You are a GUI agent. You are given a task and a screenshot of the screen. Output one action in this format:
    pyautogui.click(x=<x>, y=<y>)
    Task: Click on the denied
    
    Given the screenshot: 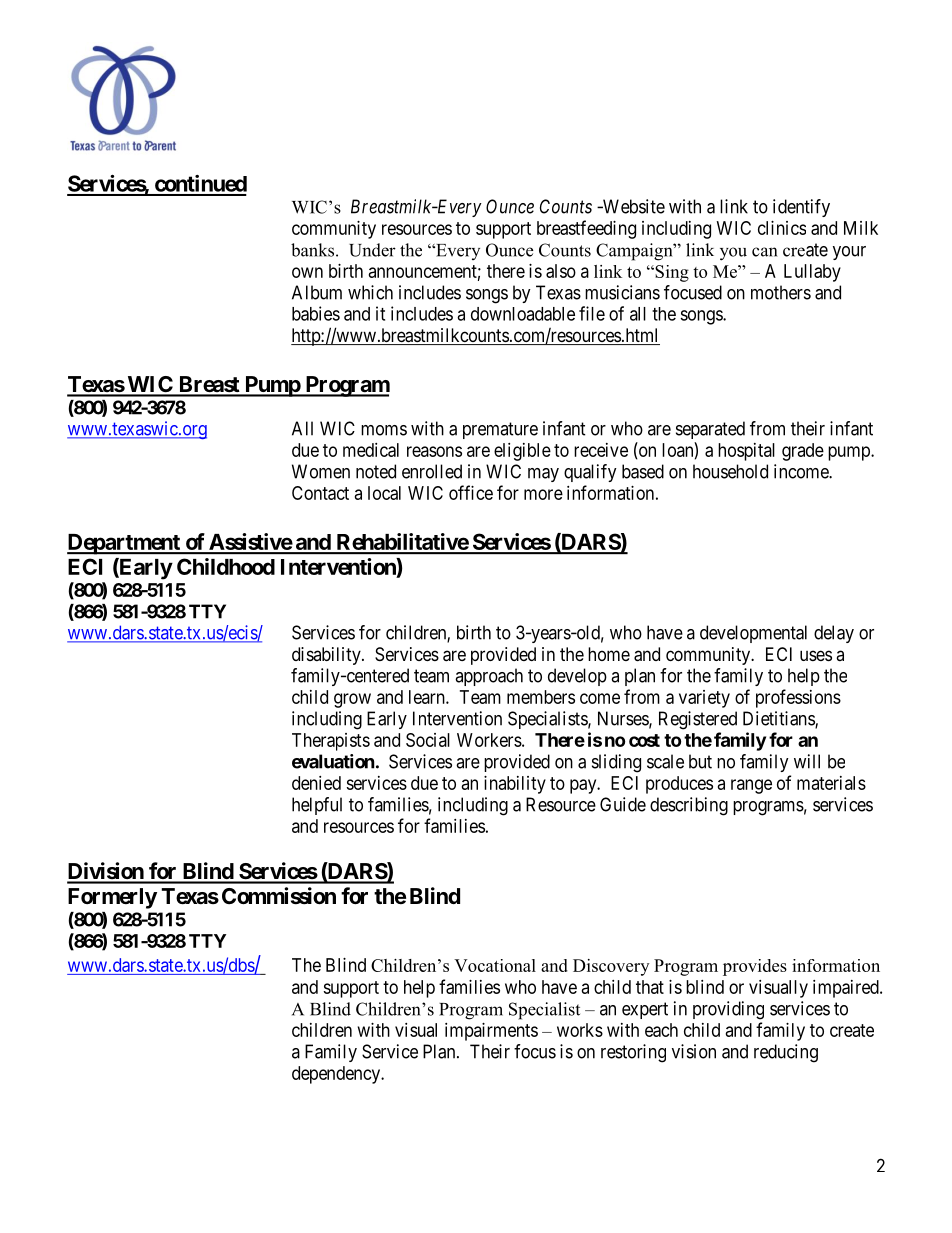 What is the action you would take?
    pyautogui.click(x=316, y=783)
